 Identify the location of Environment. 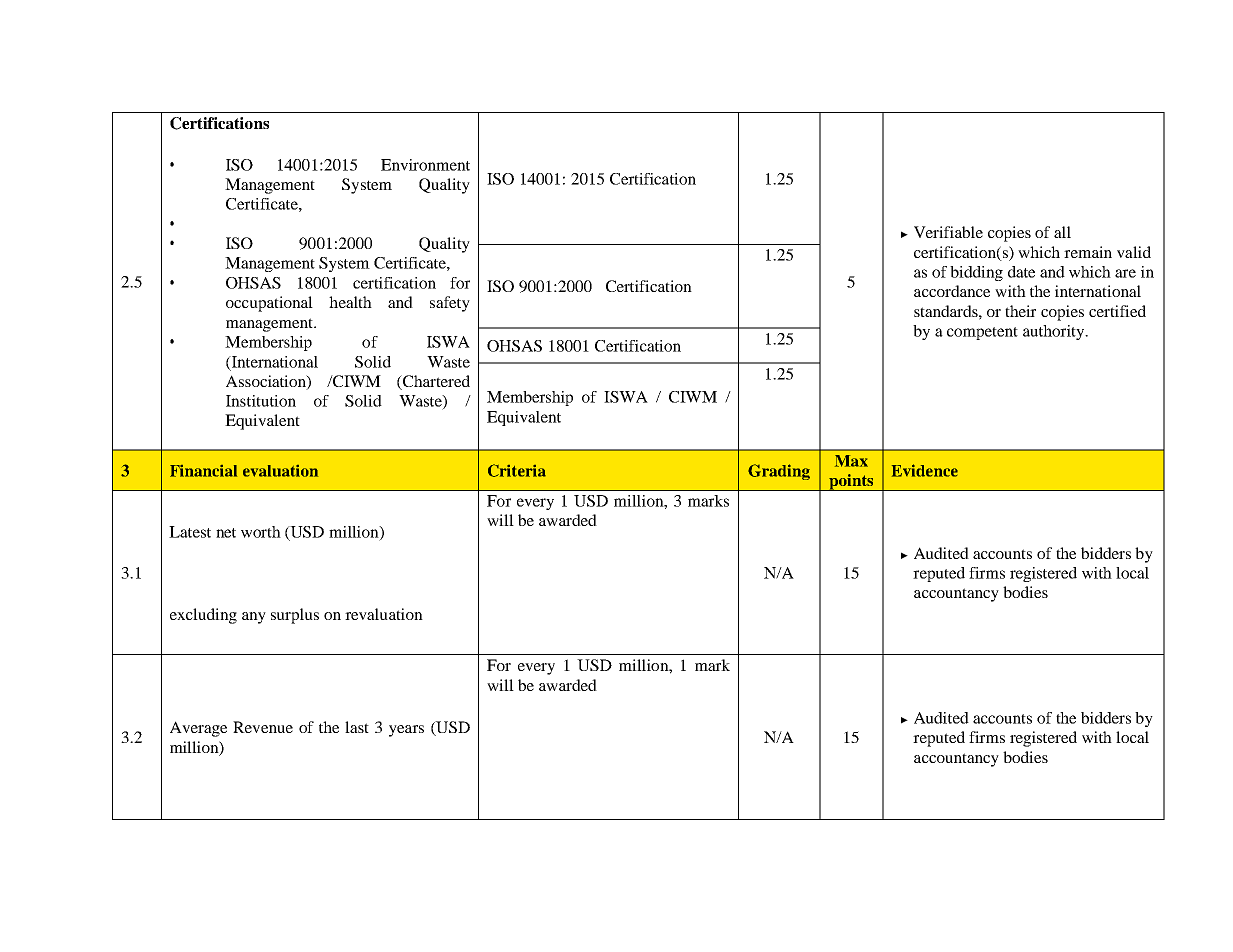
(425, 165).
